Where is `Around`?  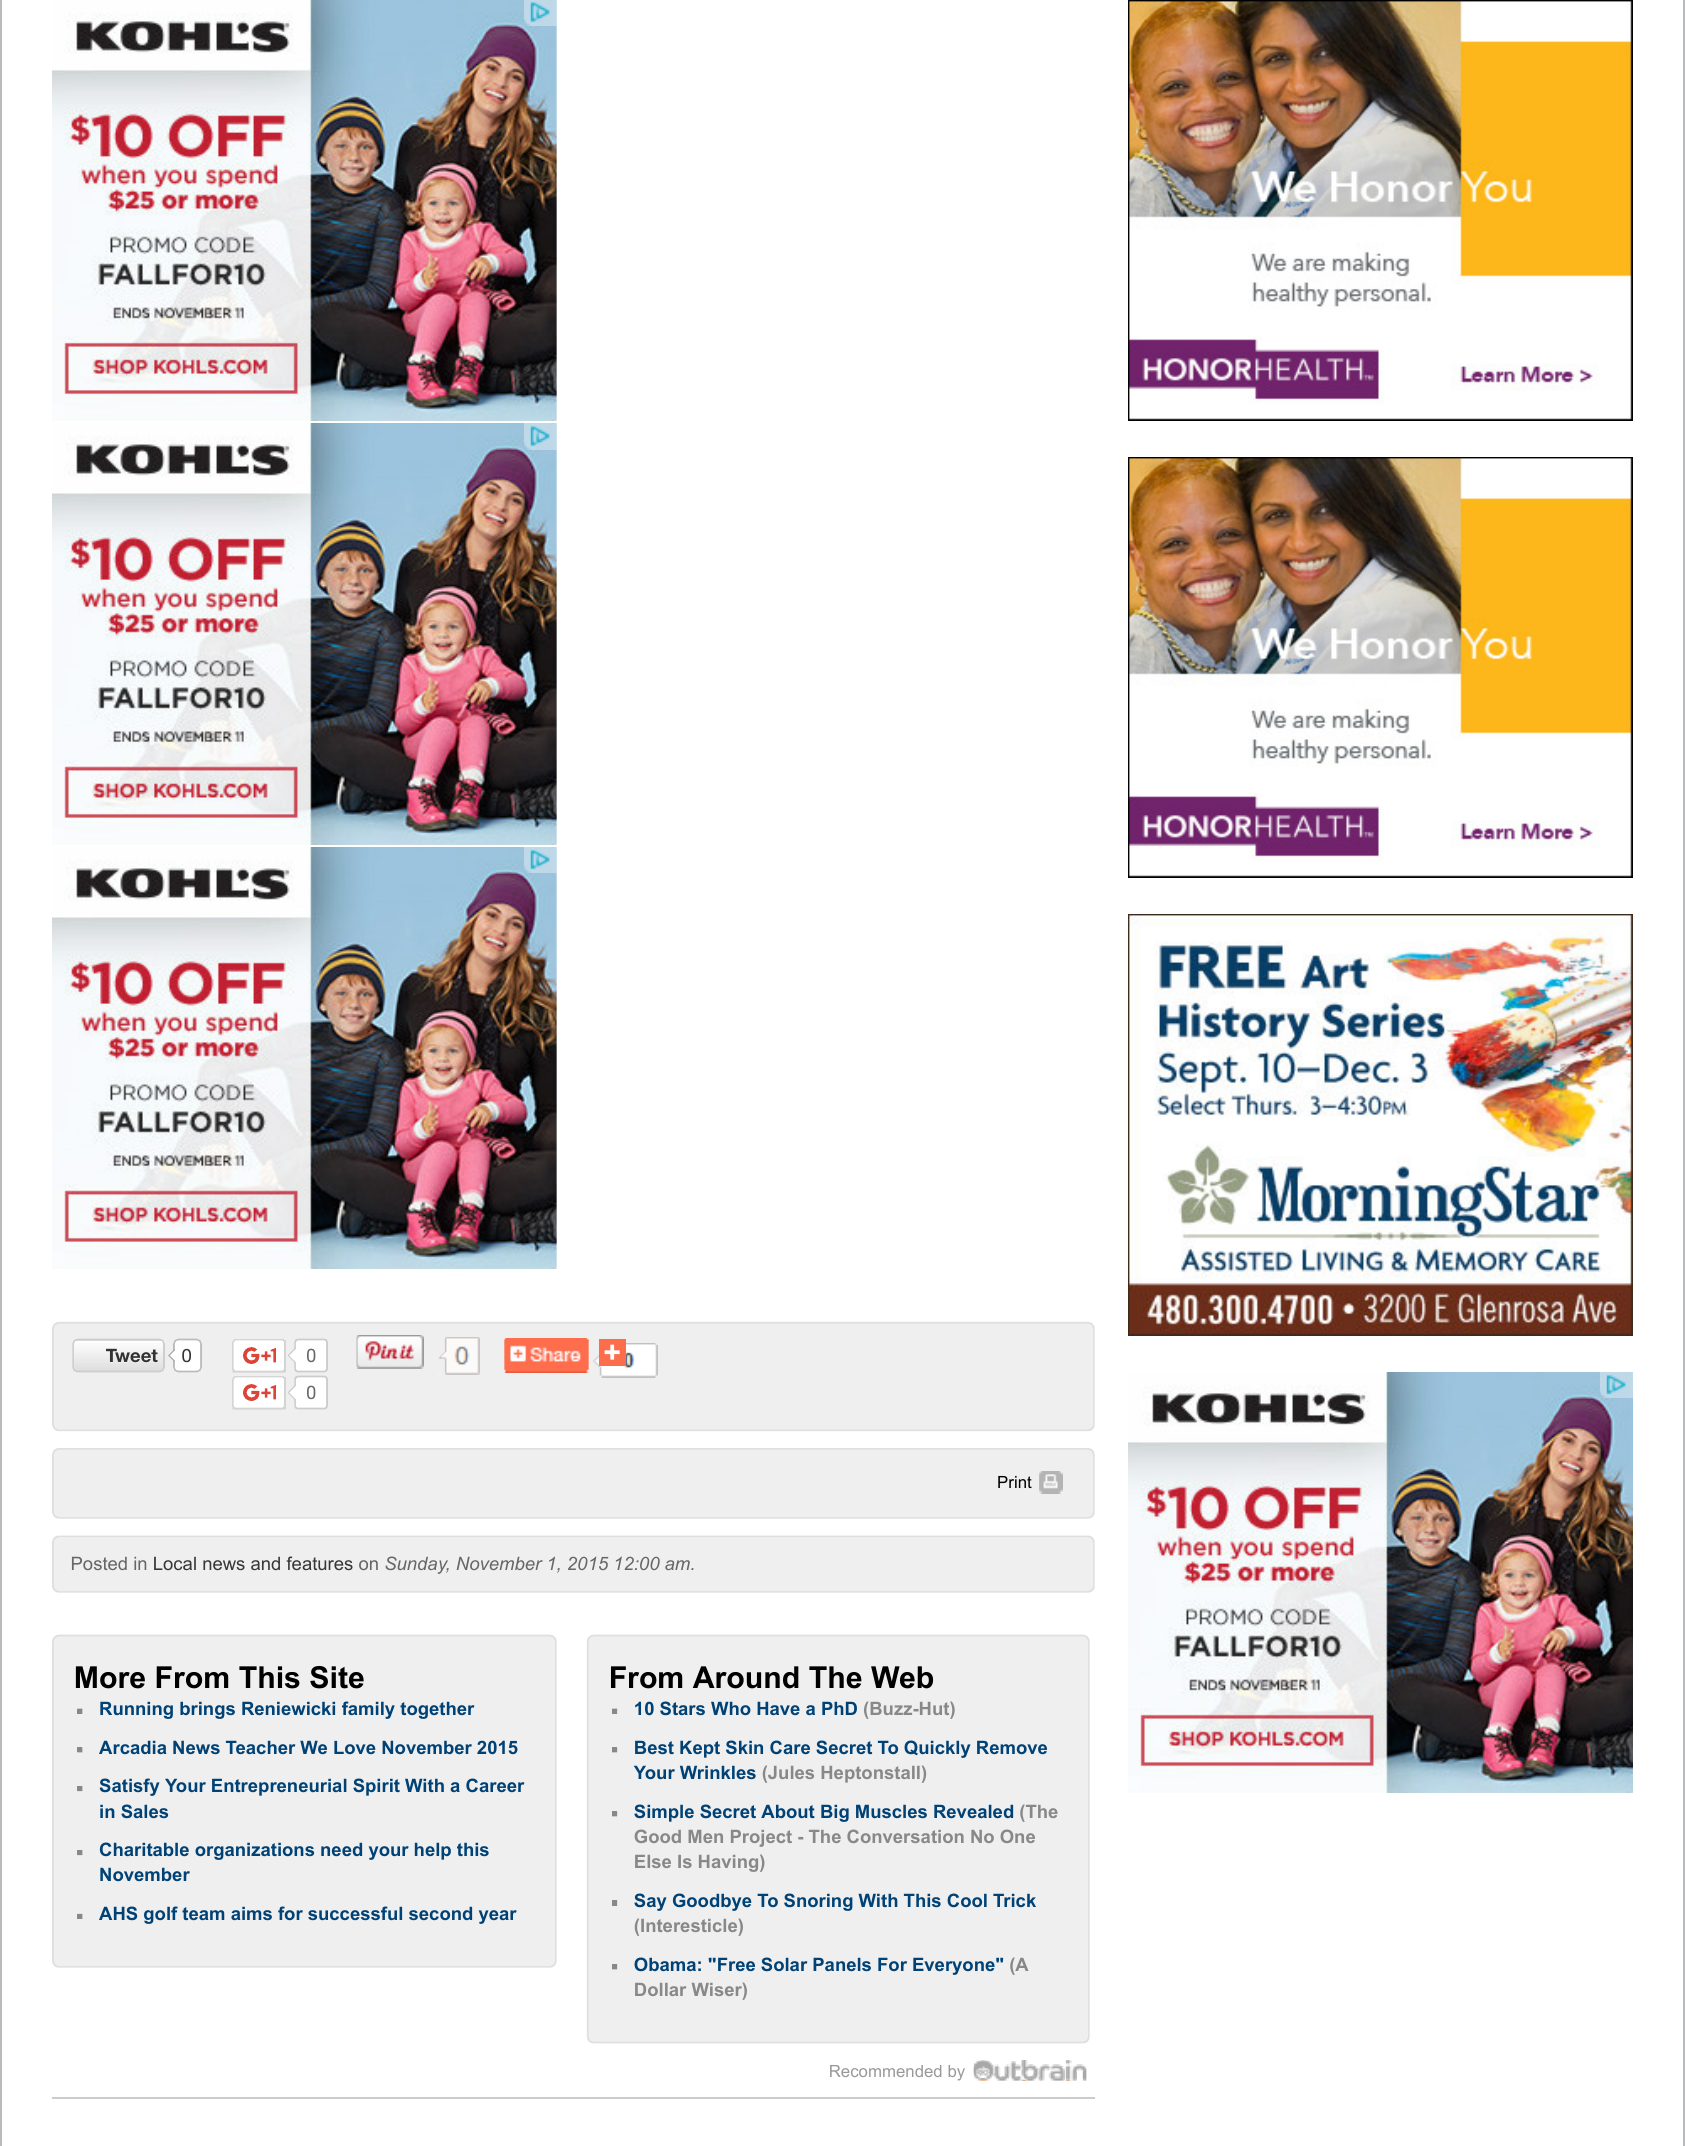 Around is located at coordinates (746, 1677).
